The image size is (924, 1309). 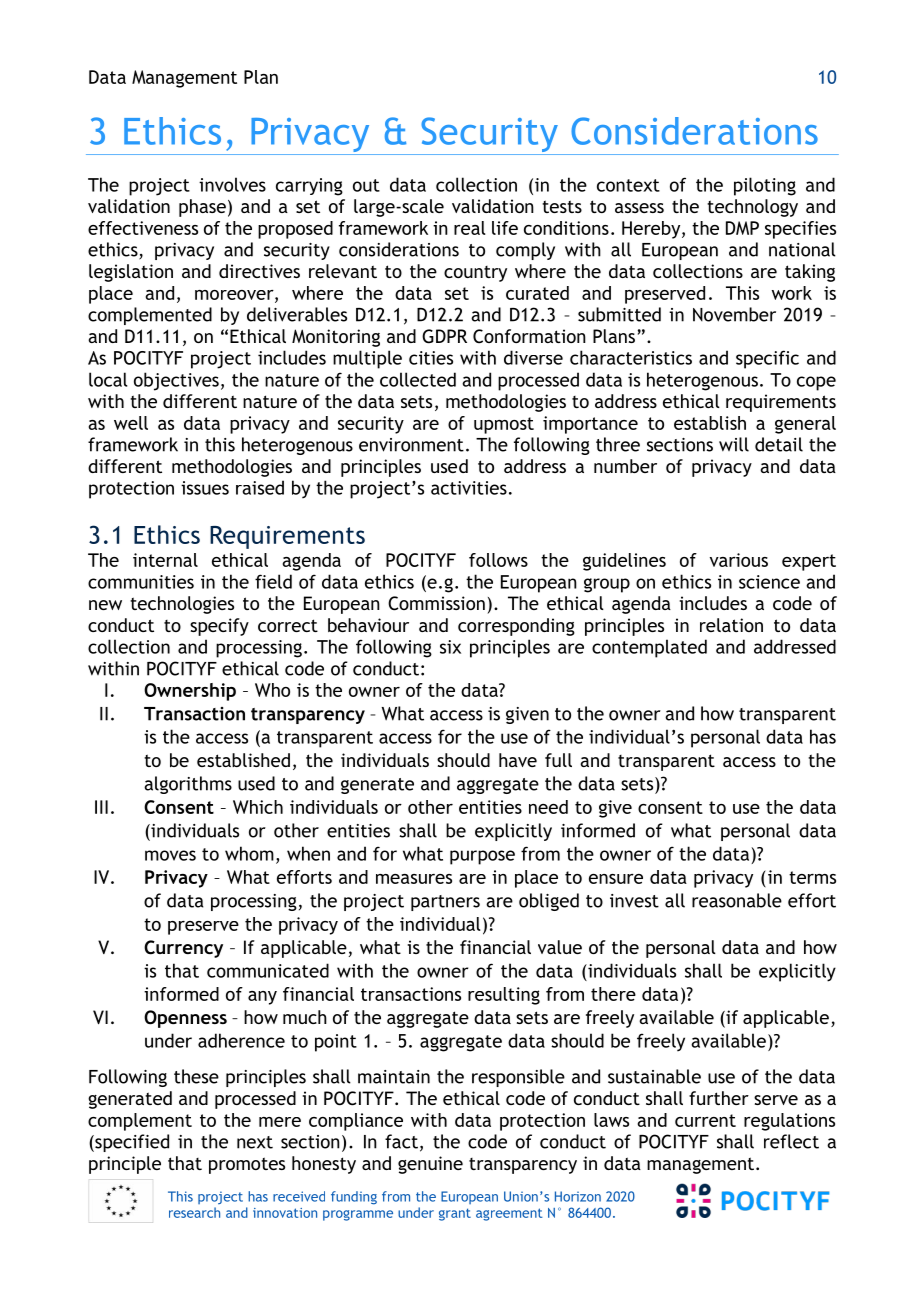 What do you see at coordinates (205, 488) in the screenshot?
I see `issues` at bounding box center [205, 488].
